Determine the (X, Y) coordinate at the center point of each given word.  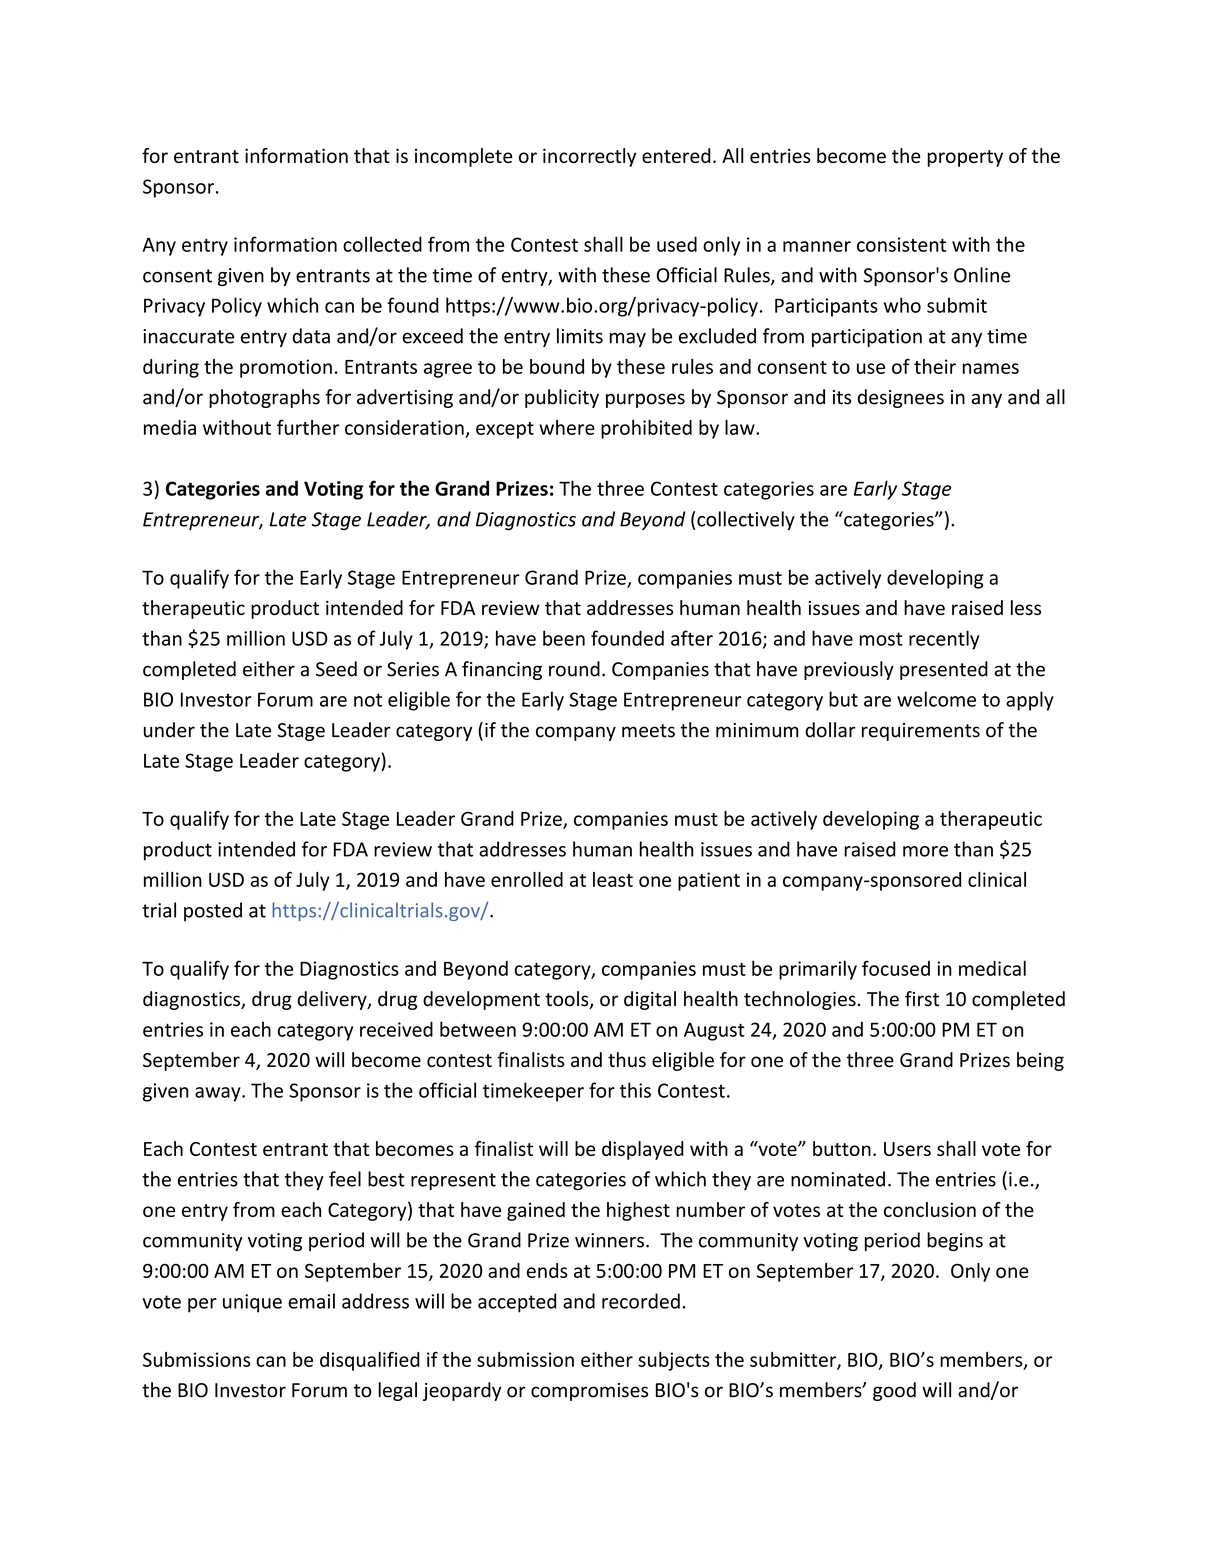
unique (252, 1303)
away (219, 1094)
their (935, 366)
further (308, 427)
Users (907, 1149)
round (574, 669)
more (925, 851)
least (613, 879)
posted (213, 911)
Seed (336, 669)
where (567, 427)
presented (944, 670)
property (965, 158)
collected (382, 244)
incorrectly (589, 157)
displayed (643, 1150)
